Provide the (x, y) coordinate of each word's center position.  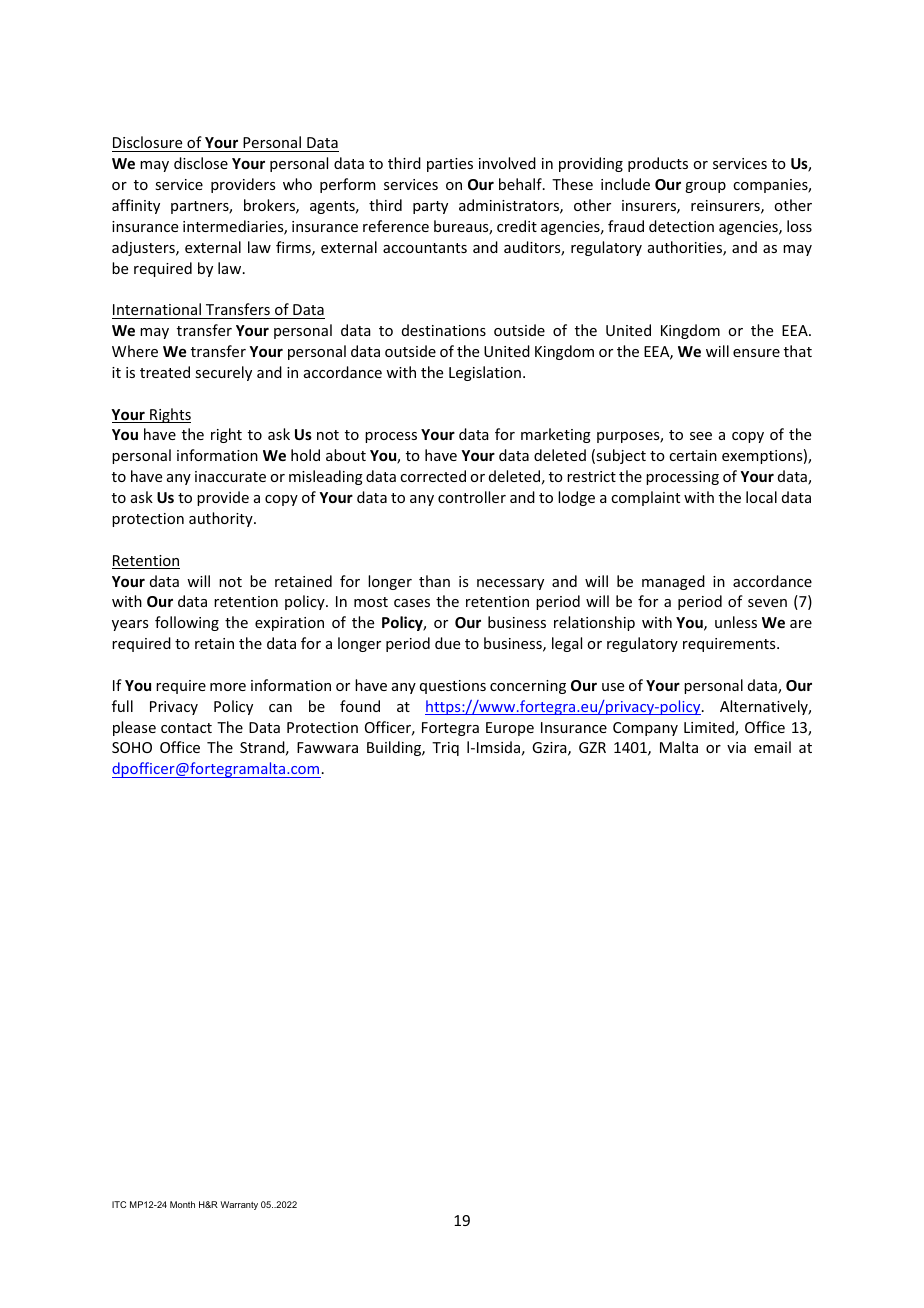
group (705, 187)
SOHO (132, 747)
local (761, 497)
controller (472, 497)
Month (182, 1204)
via (736, 747)
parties (450, 165)
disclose (201, 163)
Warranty (239, 1205)
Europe (510, 729)
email (772, 747)
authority (222, 519)
